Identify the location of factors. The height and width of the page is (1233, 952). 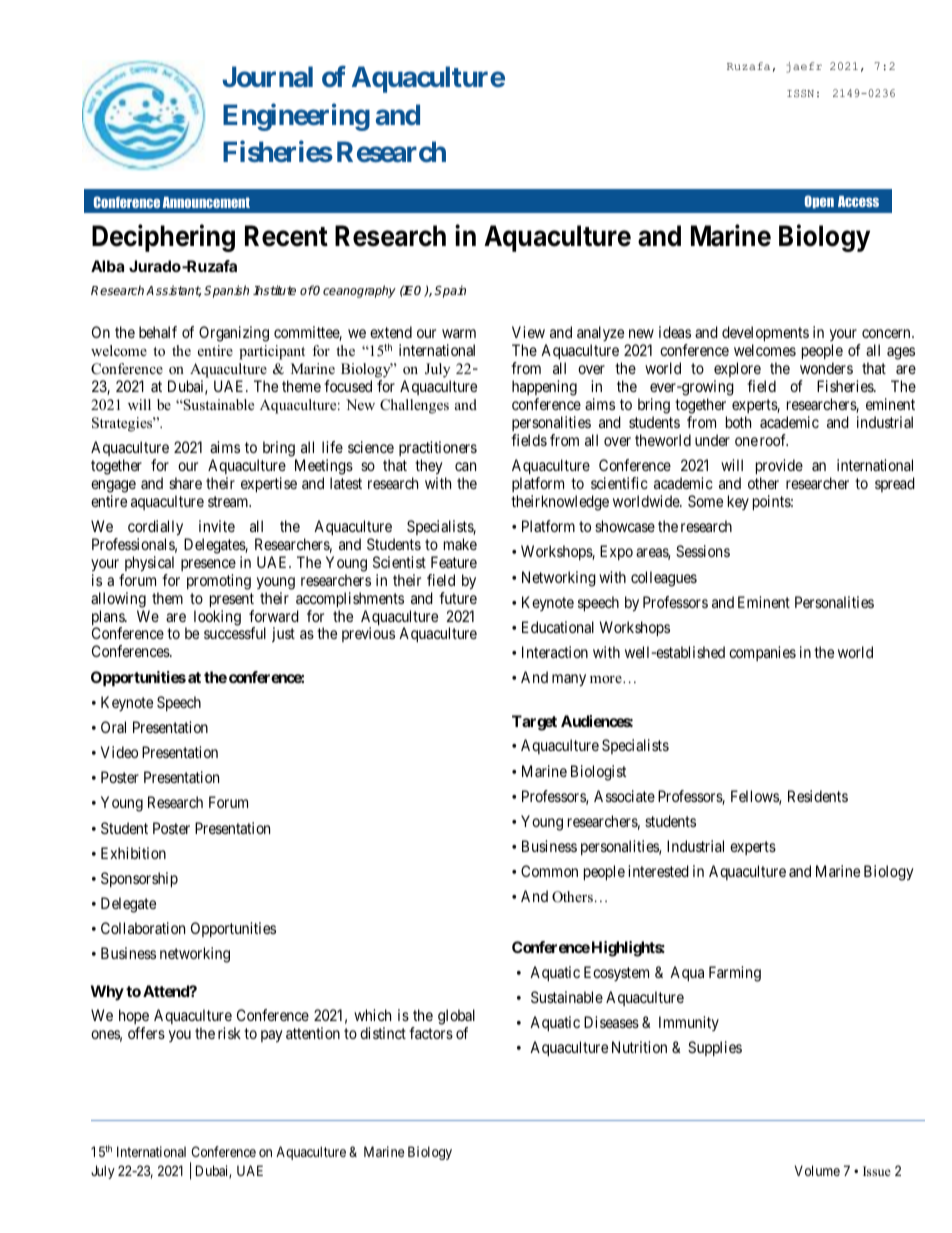
(431, 1033).
